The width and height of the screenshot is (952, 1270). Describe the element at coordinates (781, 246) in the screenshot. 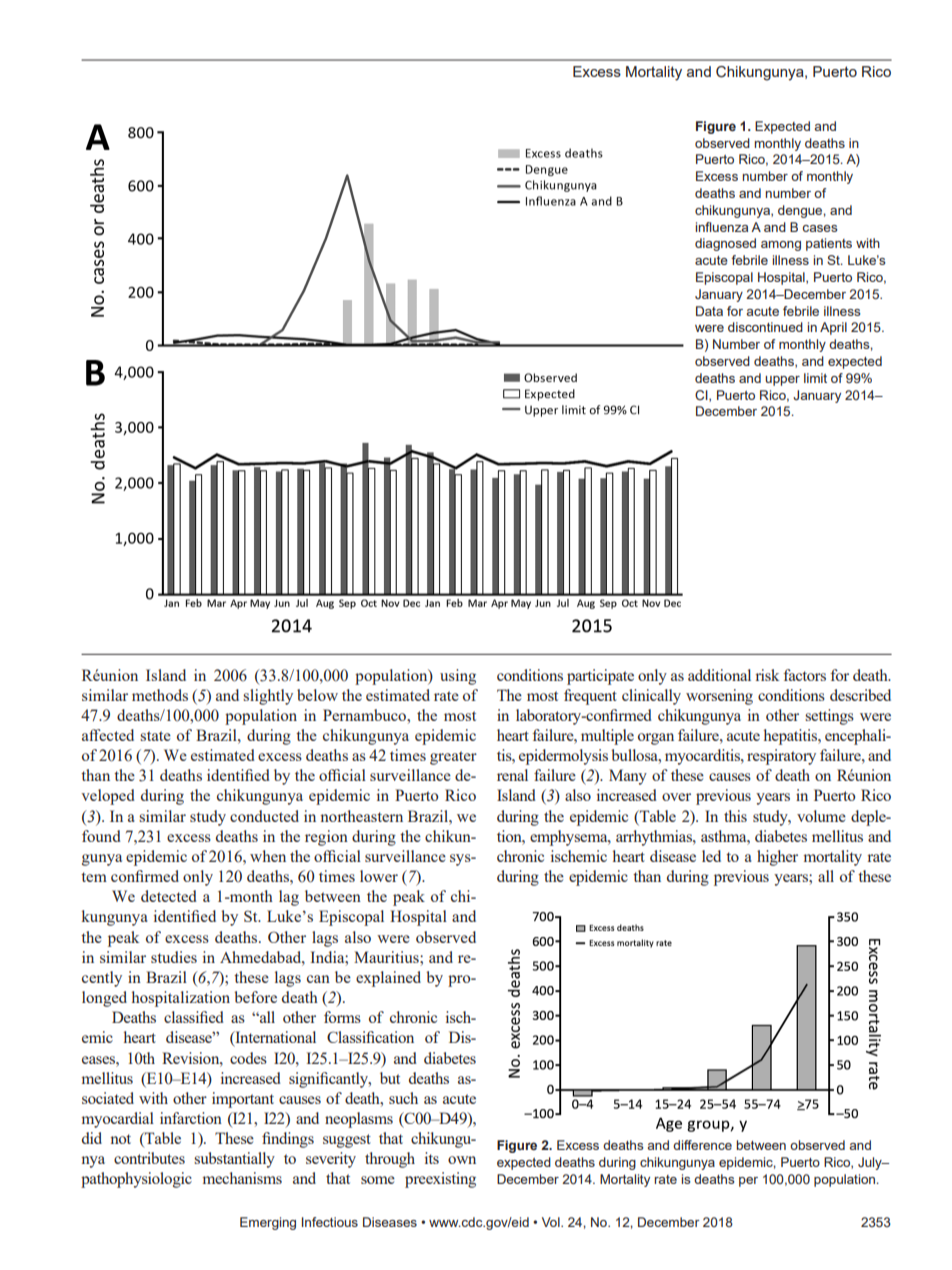

I see `among` at that location.
